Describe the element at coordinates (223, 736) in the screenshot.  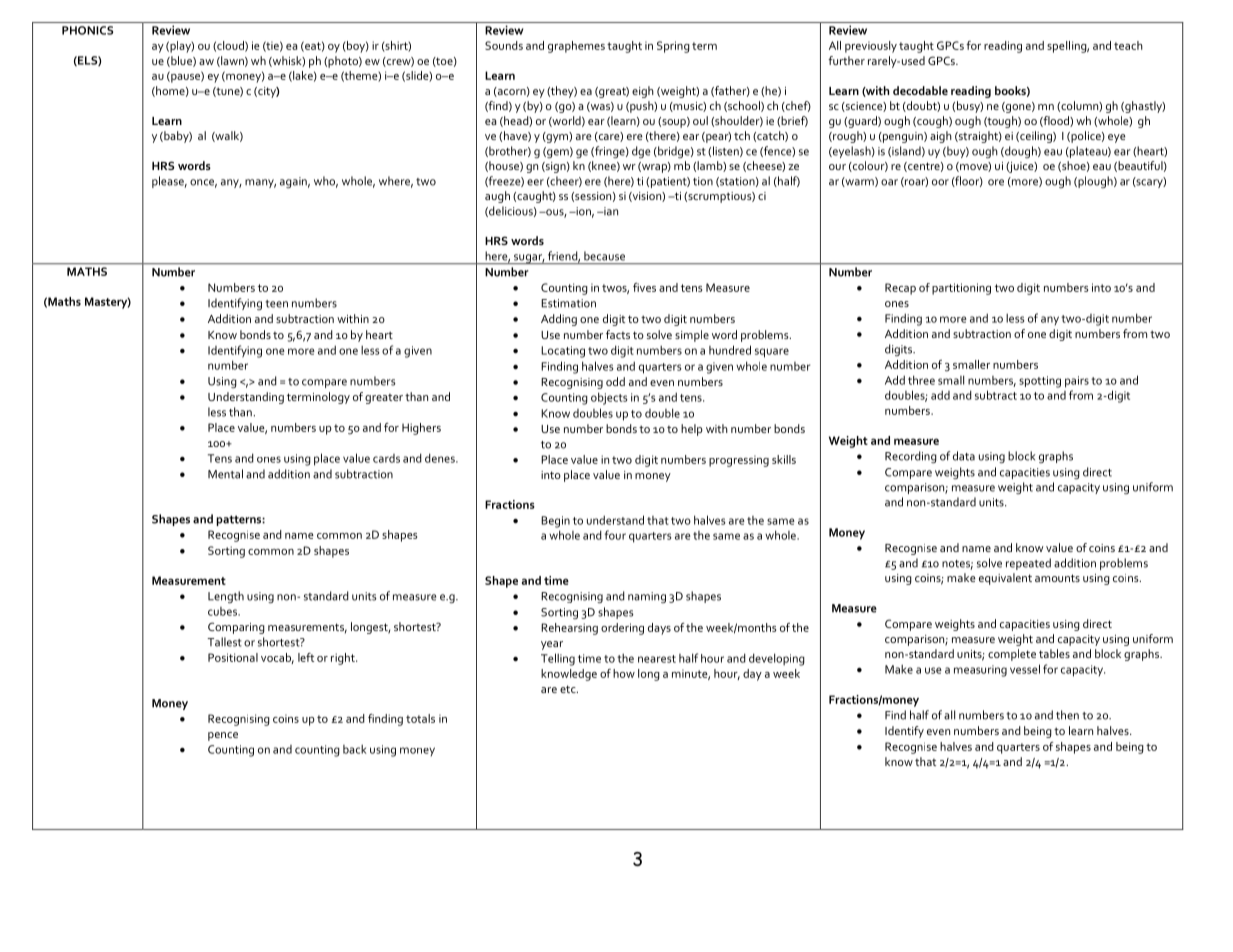
I see `pence` at that location.
